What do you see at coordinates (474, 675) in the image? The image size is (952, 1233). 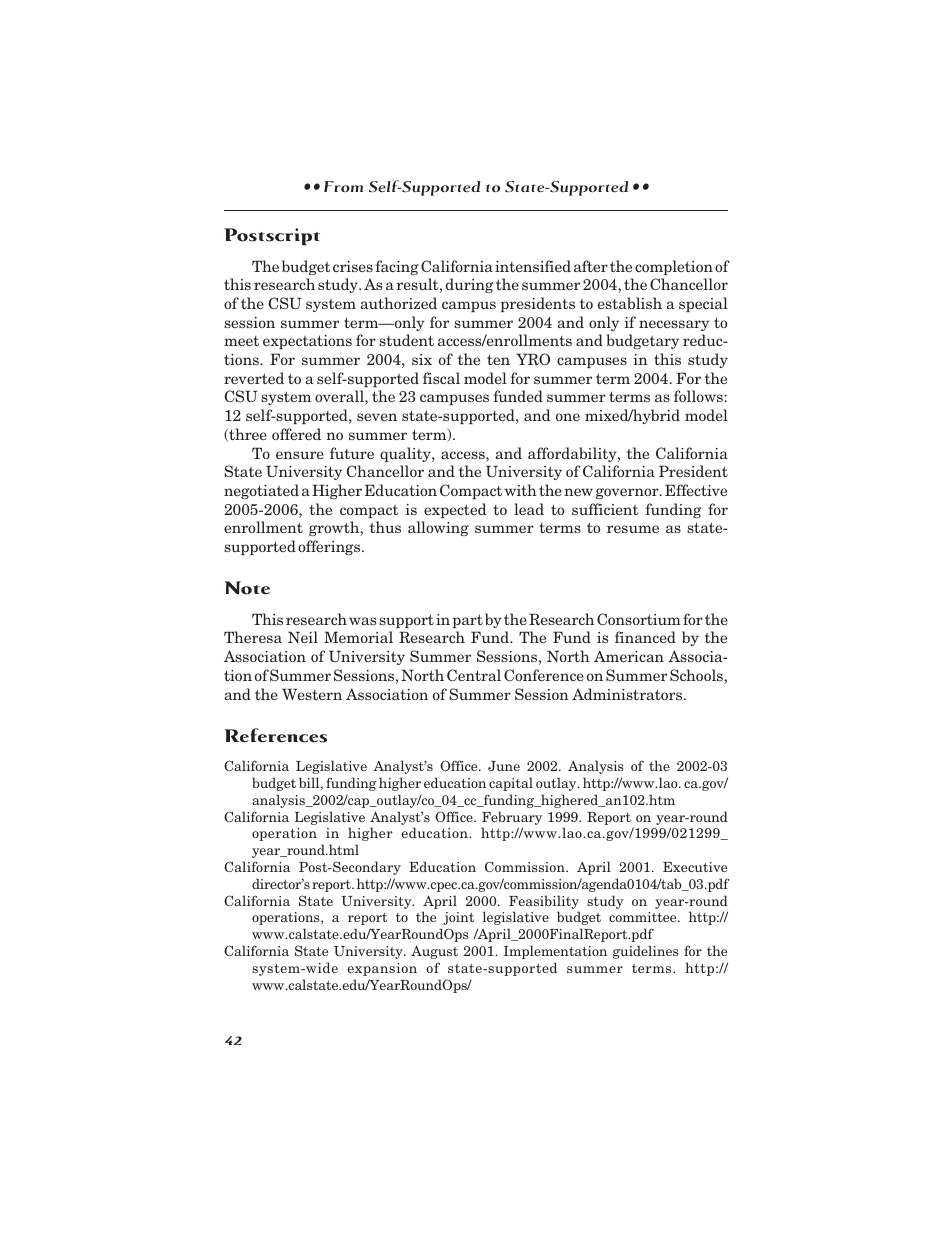 I see `Central` at bounding box center [474, 675].
